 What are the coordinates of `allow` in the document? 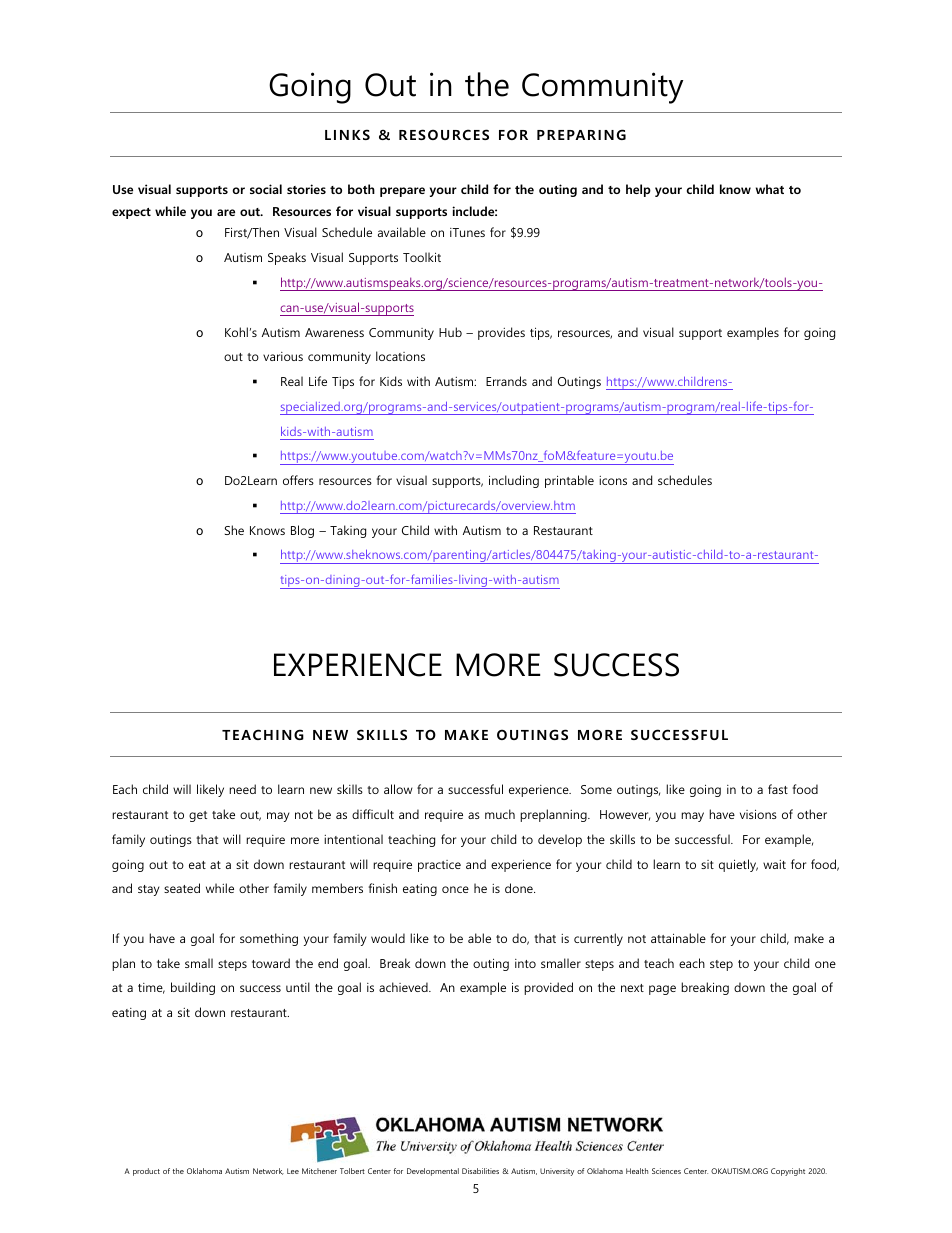 It's located at (398, 789).
